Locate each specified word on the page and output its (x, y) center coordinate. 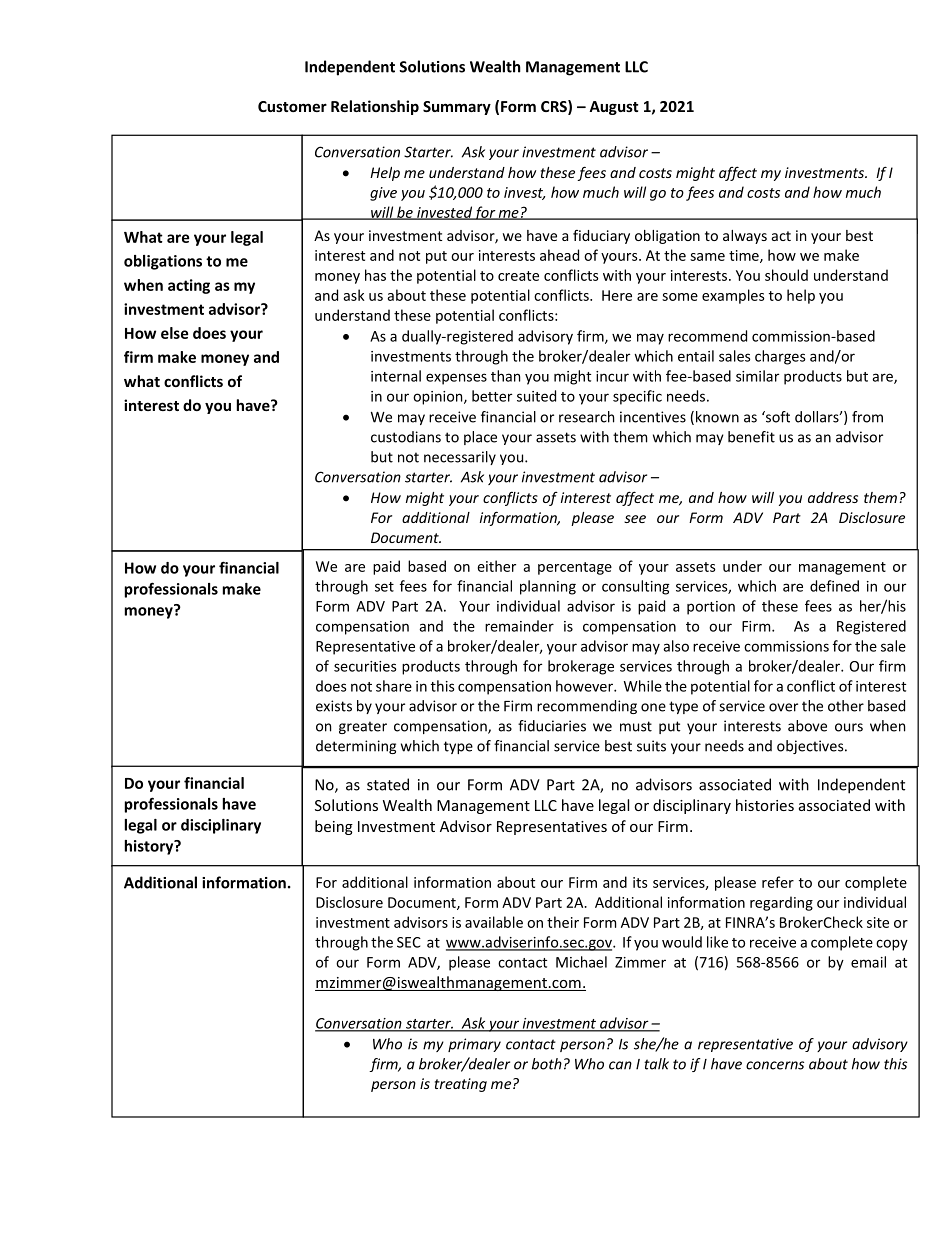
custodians (406, 437)
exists (334, 706)
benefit (751, 437)
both (547, 1064)
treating (461, 1085)
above (807, 726)
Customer (292, 106)
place (480, 438)
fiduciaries (552, 726)
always (745, 237)
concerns (775, 1065)
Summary (457, 108)
